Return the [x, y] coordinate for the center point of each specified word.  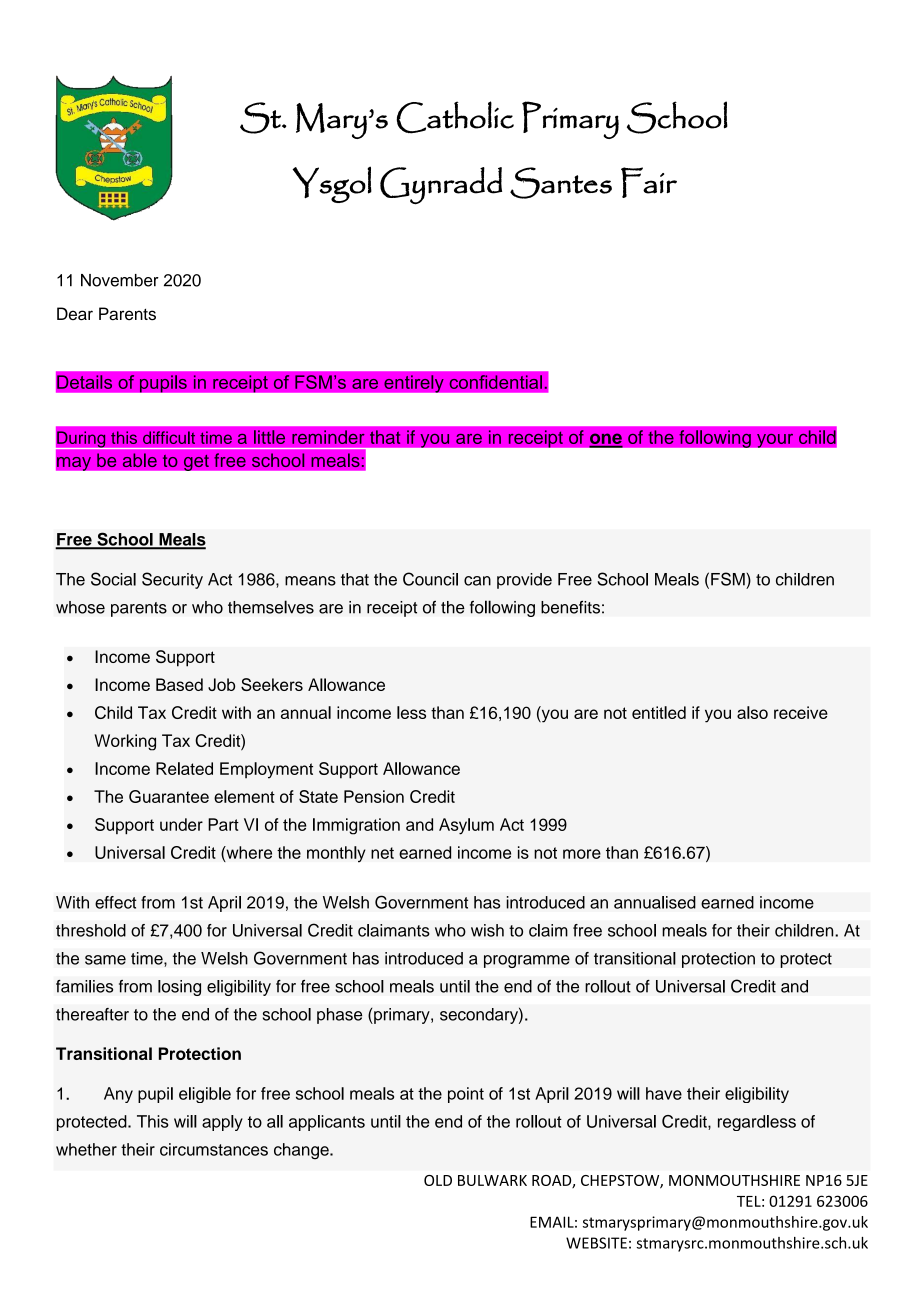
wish [487, 930]
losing [179, 988]
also [752, 712]
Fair [649, 182]
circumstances [214, 1149]
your [775, 440]
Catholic [455, 117]
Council [430, 579]
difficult [169, 437]
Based [179, 684]
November [120, 280]
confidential [495, 382]
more [582, 854]
